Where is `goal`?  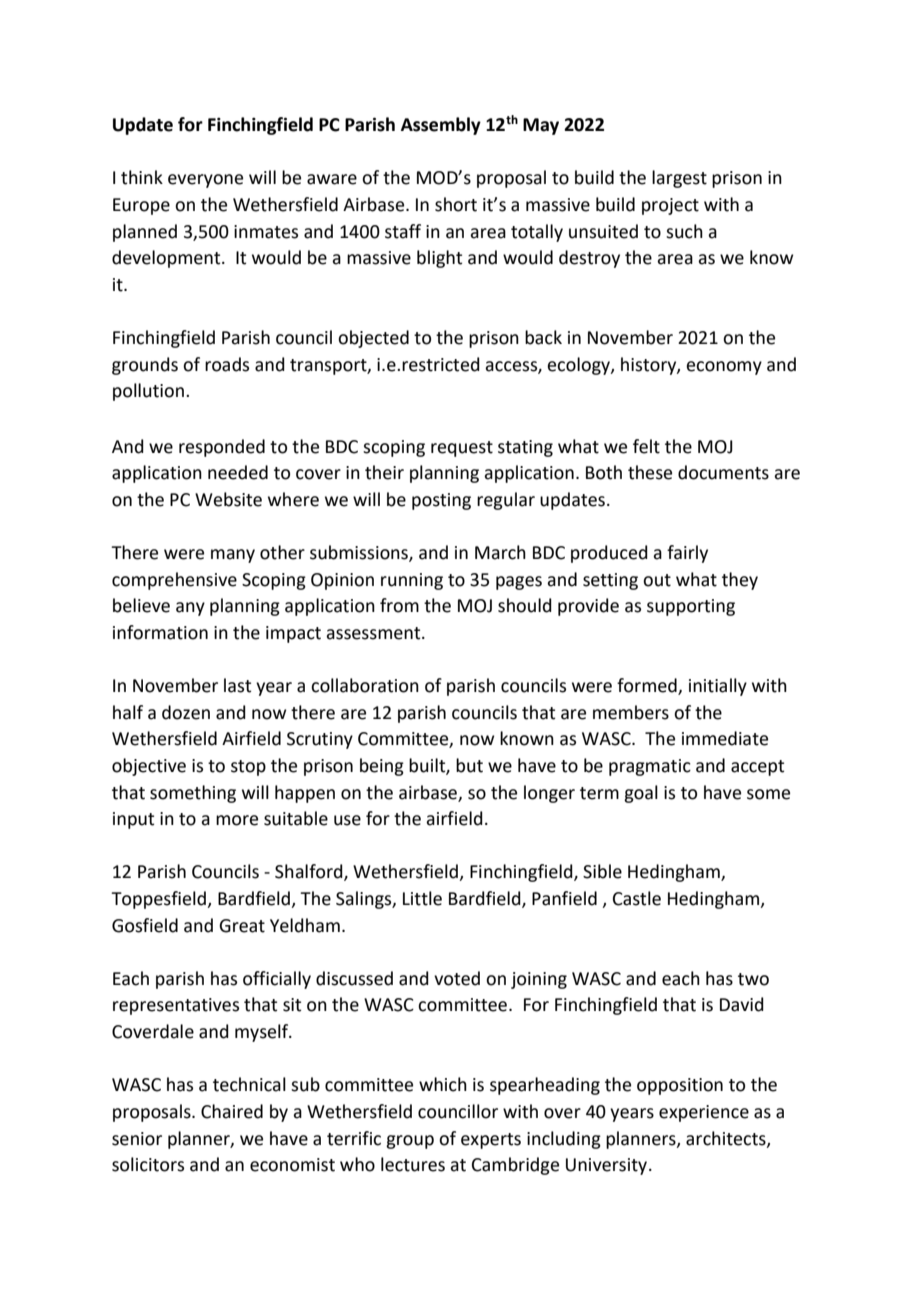 goal is located at coordinates (641, 794).
